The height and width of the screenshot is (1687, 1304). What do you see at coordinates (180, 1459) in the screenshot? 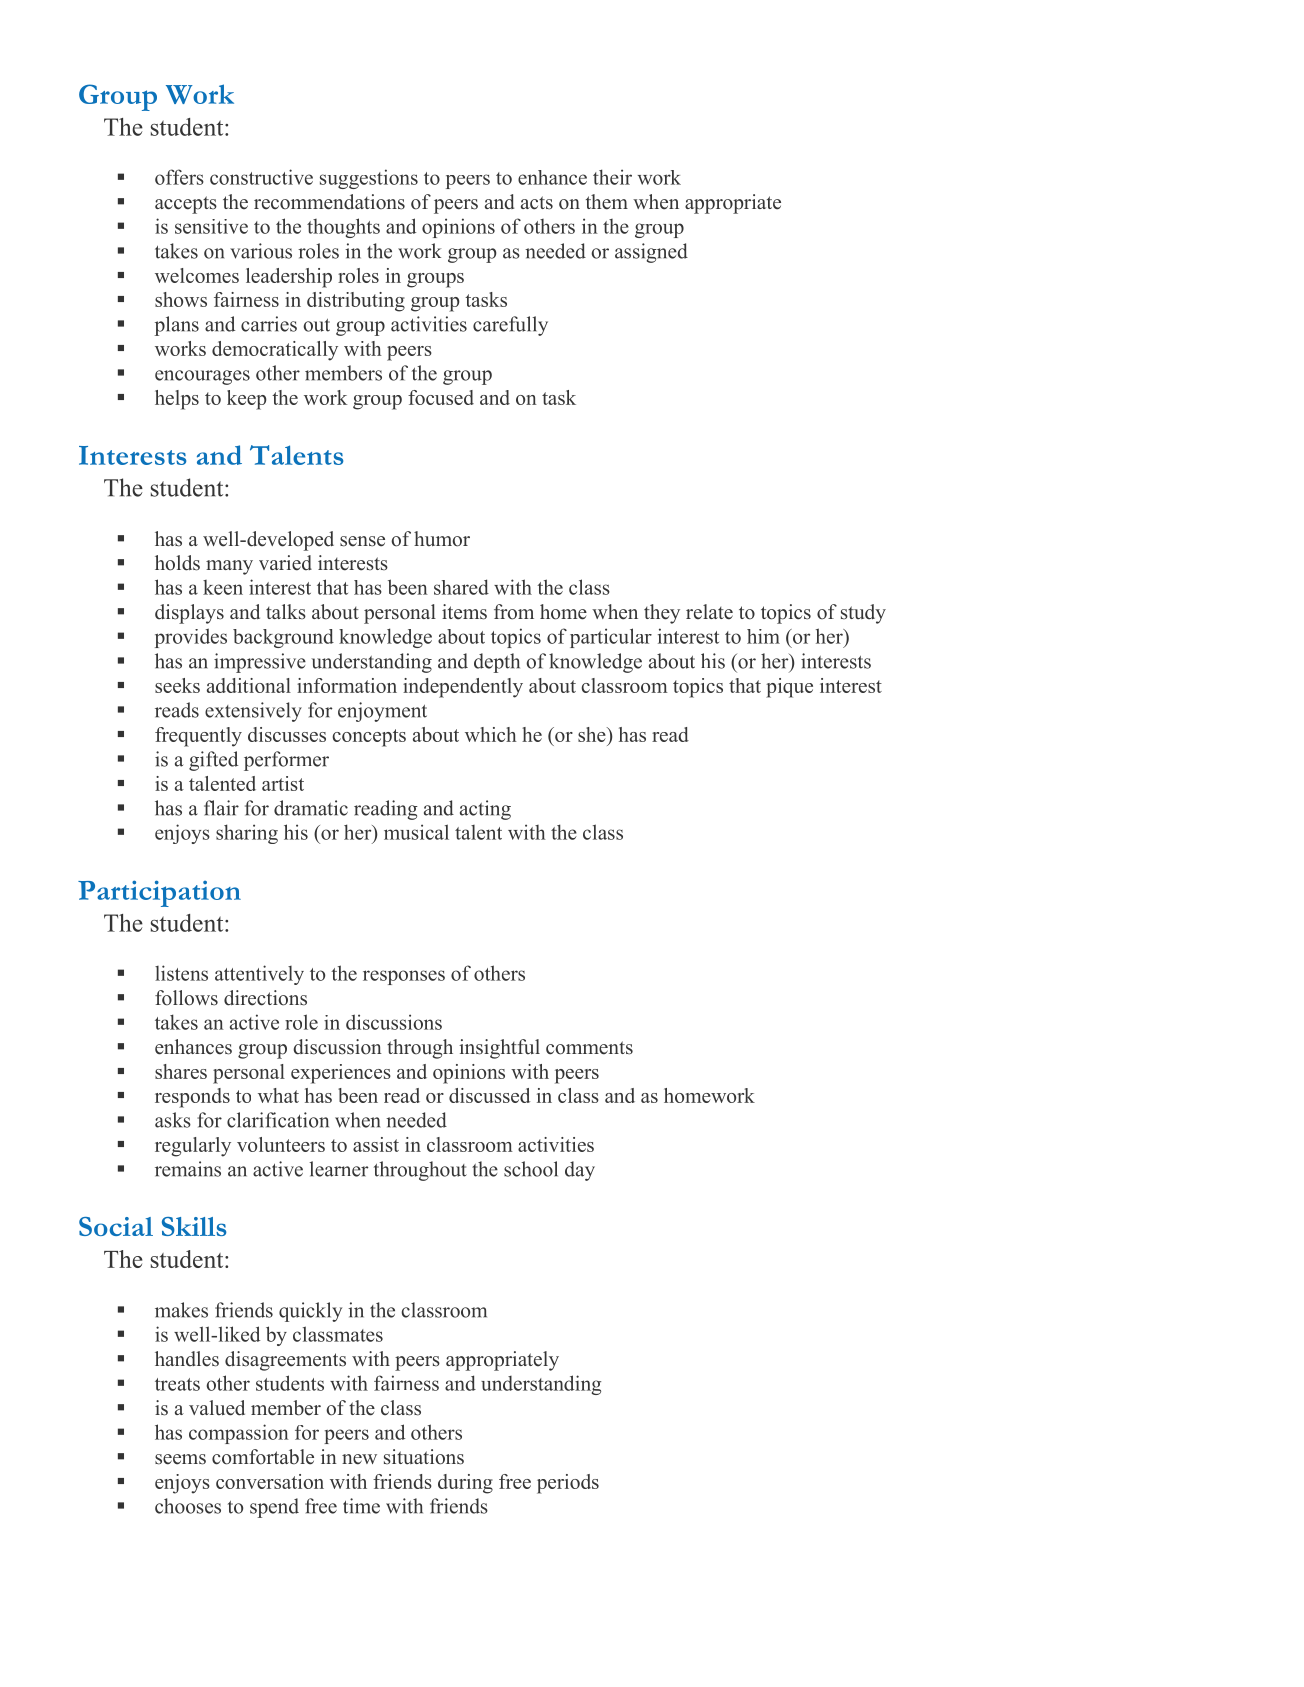
I see `seems` at bounding box center [180, 1459].
